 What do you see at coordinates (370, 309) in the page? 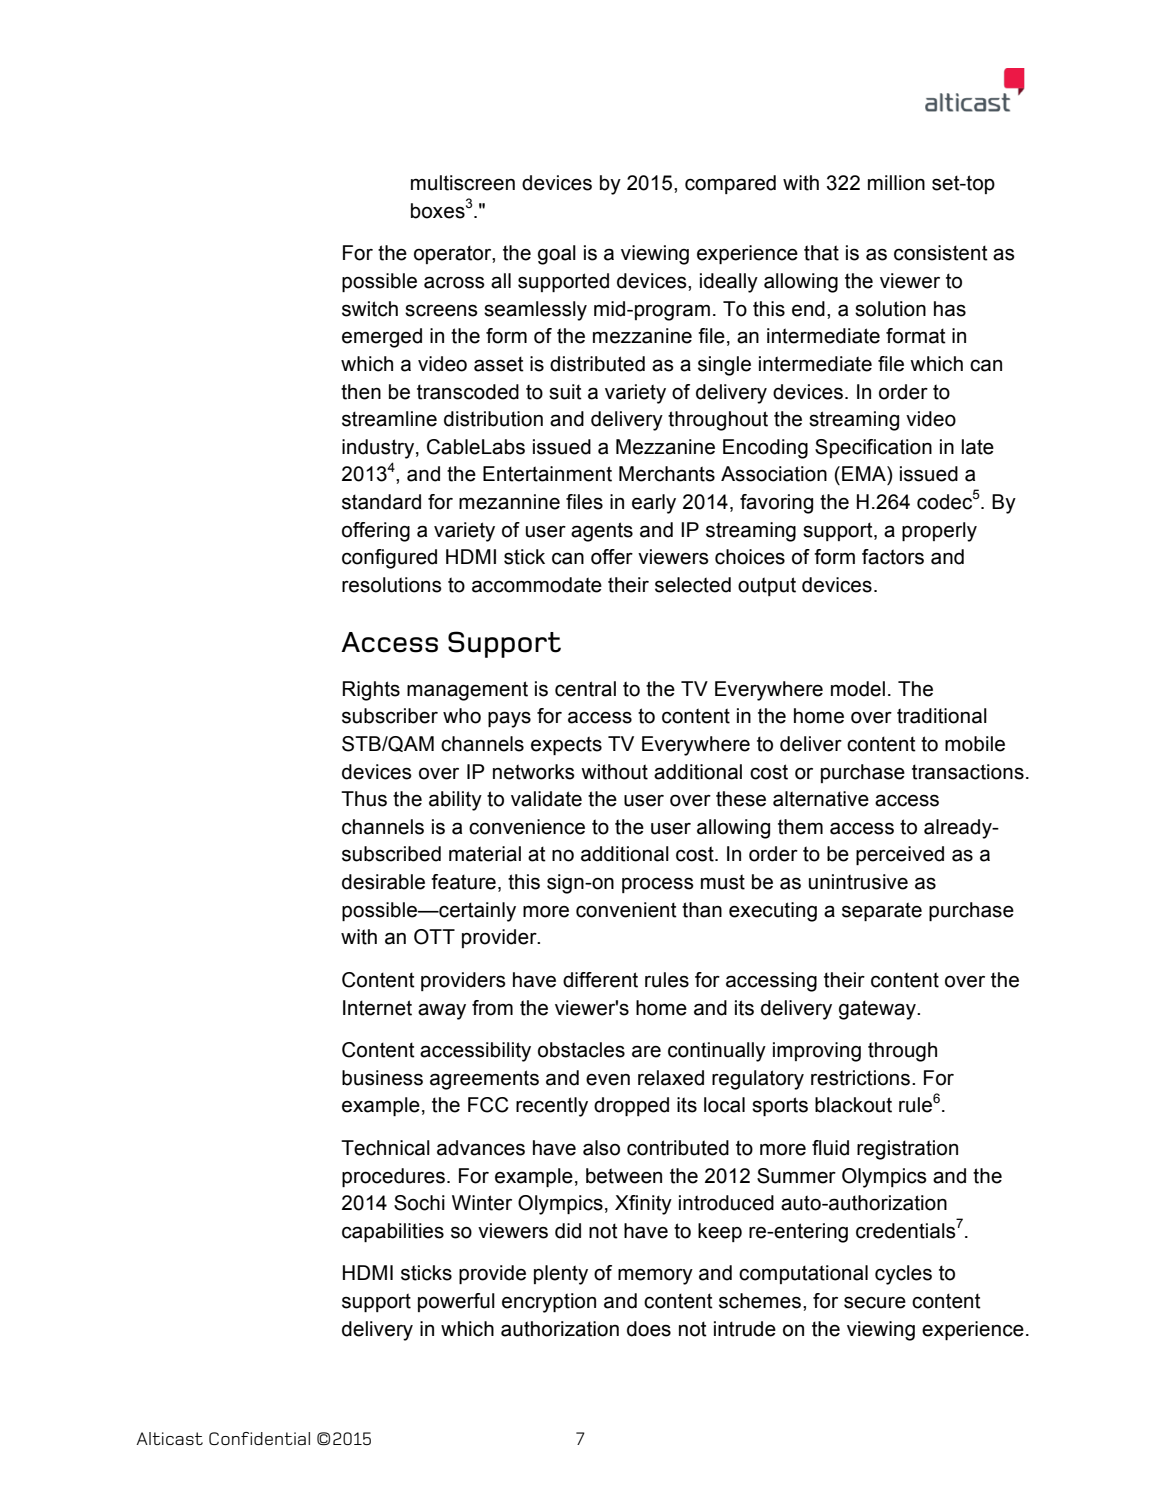
I see `switch` at bounding box center [370, 309].
